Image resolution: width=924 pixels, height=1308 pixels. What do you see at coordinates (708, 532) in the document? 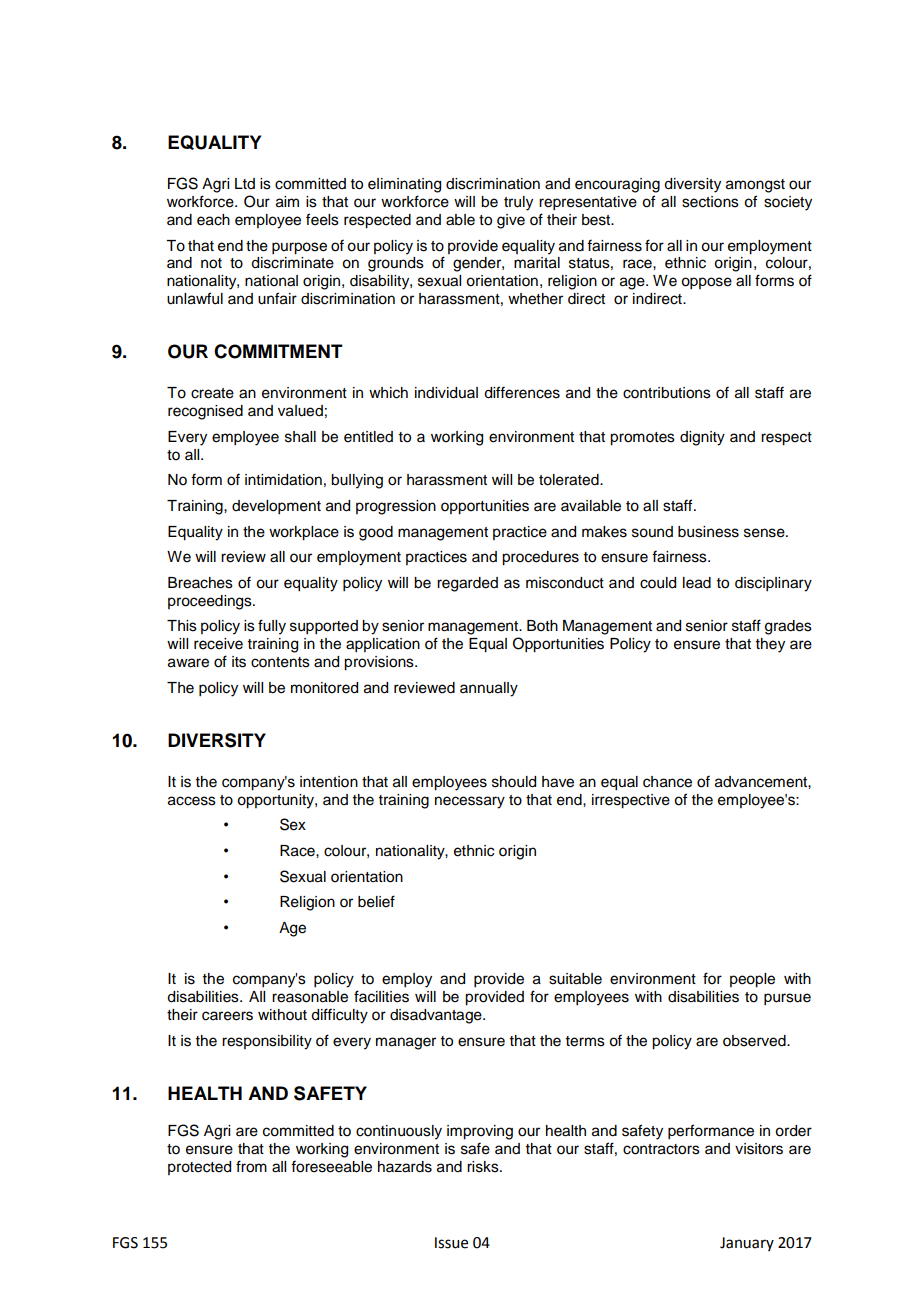
I see `business` at bounding box center [708, 532].
